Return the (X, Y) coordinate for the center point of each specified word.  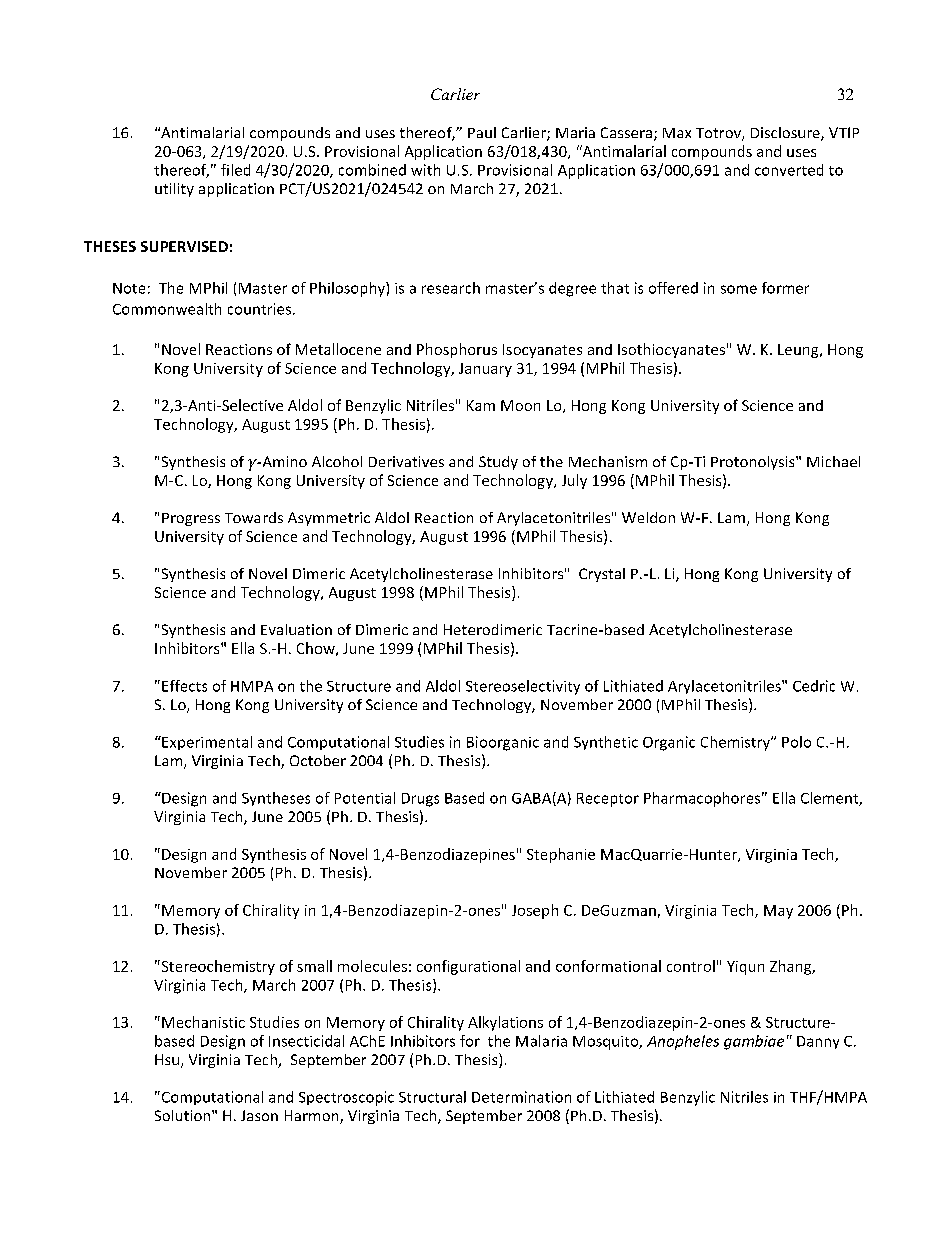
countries (259, 309)
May (778, 912)
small (314, 966)
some (739, 289)
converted (789, 170)
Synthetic (606, 743)
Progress (191, 519)
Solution (184, 1115)
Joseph (535, 911)
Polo (796, 742)
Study (498, 463)
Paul (482, 132)
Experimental (206, 743)
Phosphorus (457, 350)
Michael (833, 461)
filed (235, 170)
